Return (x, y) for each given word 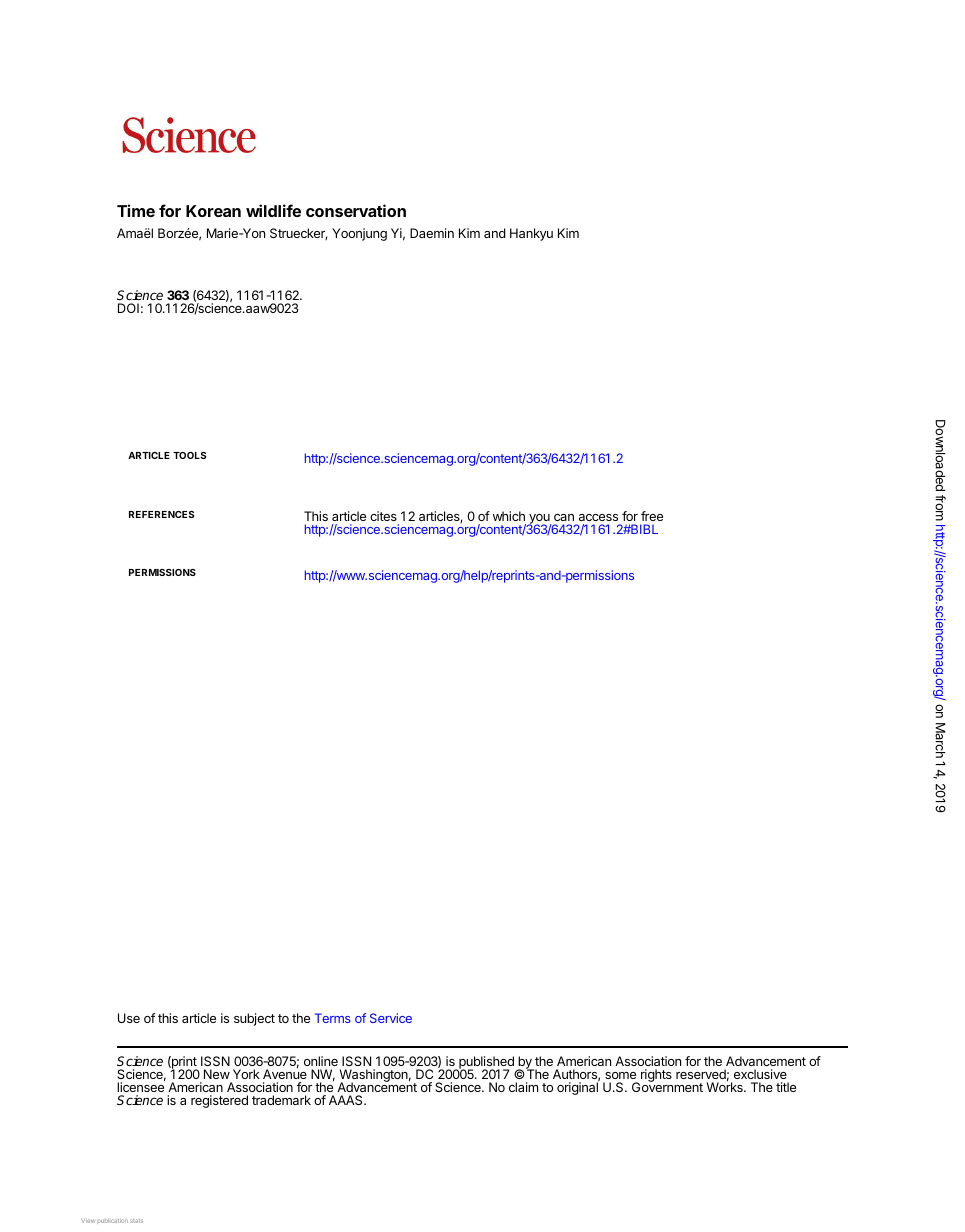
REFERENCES (161, 514)
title (786, 1087)
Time (136, 210)
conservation (356, 210)
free (652, 516)
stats (136, 1221)
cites (383, 516)
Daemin (432, 233)
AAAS (347, 1100)
